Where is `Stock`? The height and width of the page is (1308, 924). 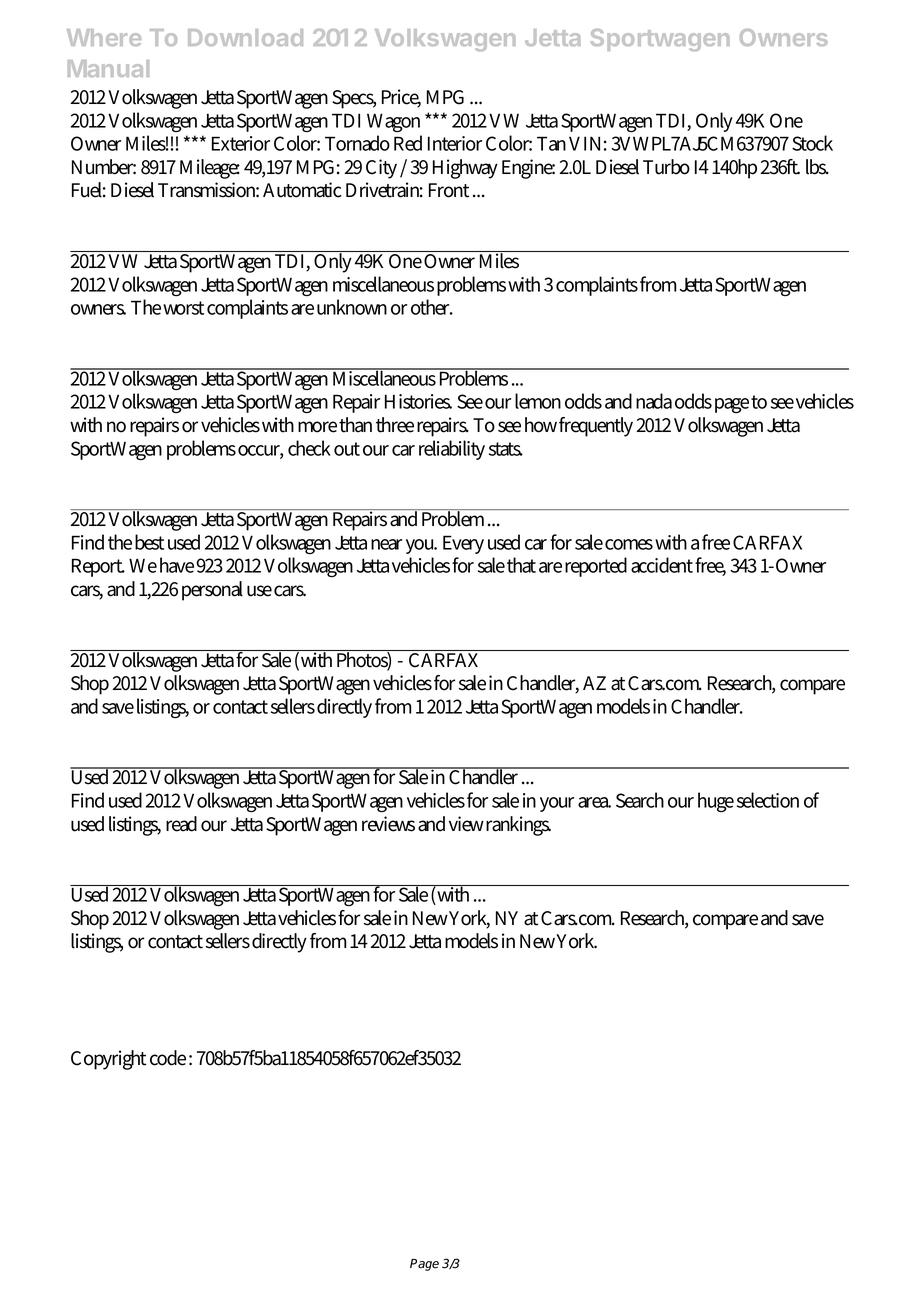 Stock is located at coordinates (812, 143).
